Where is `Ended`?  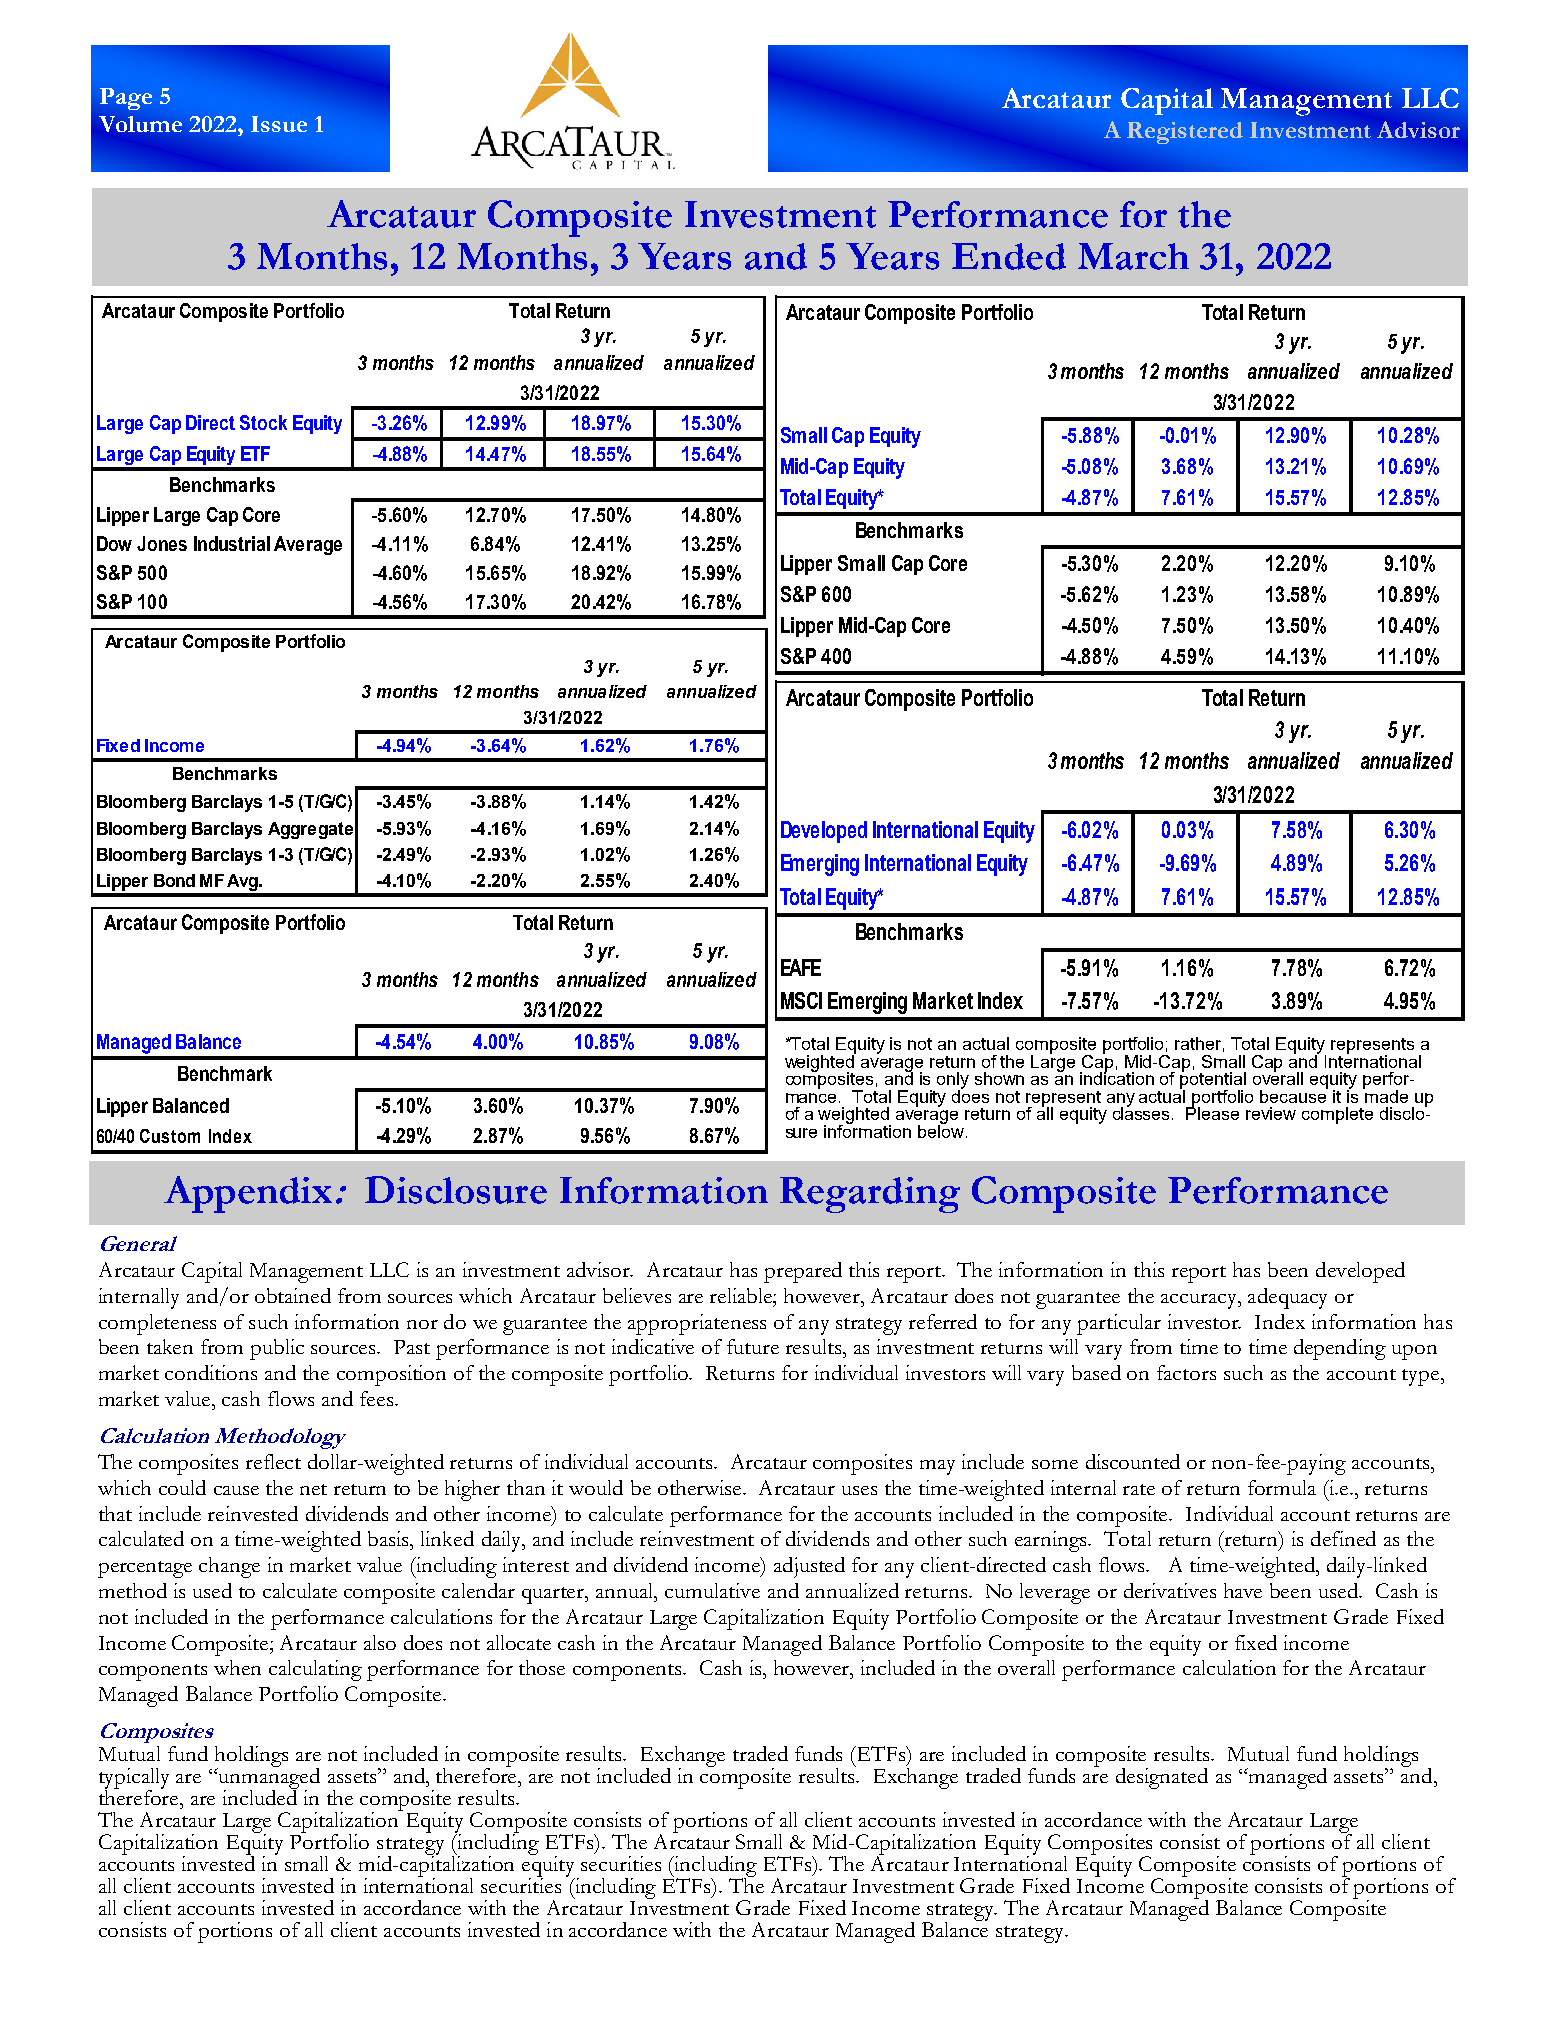
Ended is located at coordinates (1009, 256).
